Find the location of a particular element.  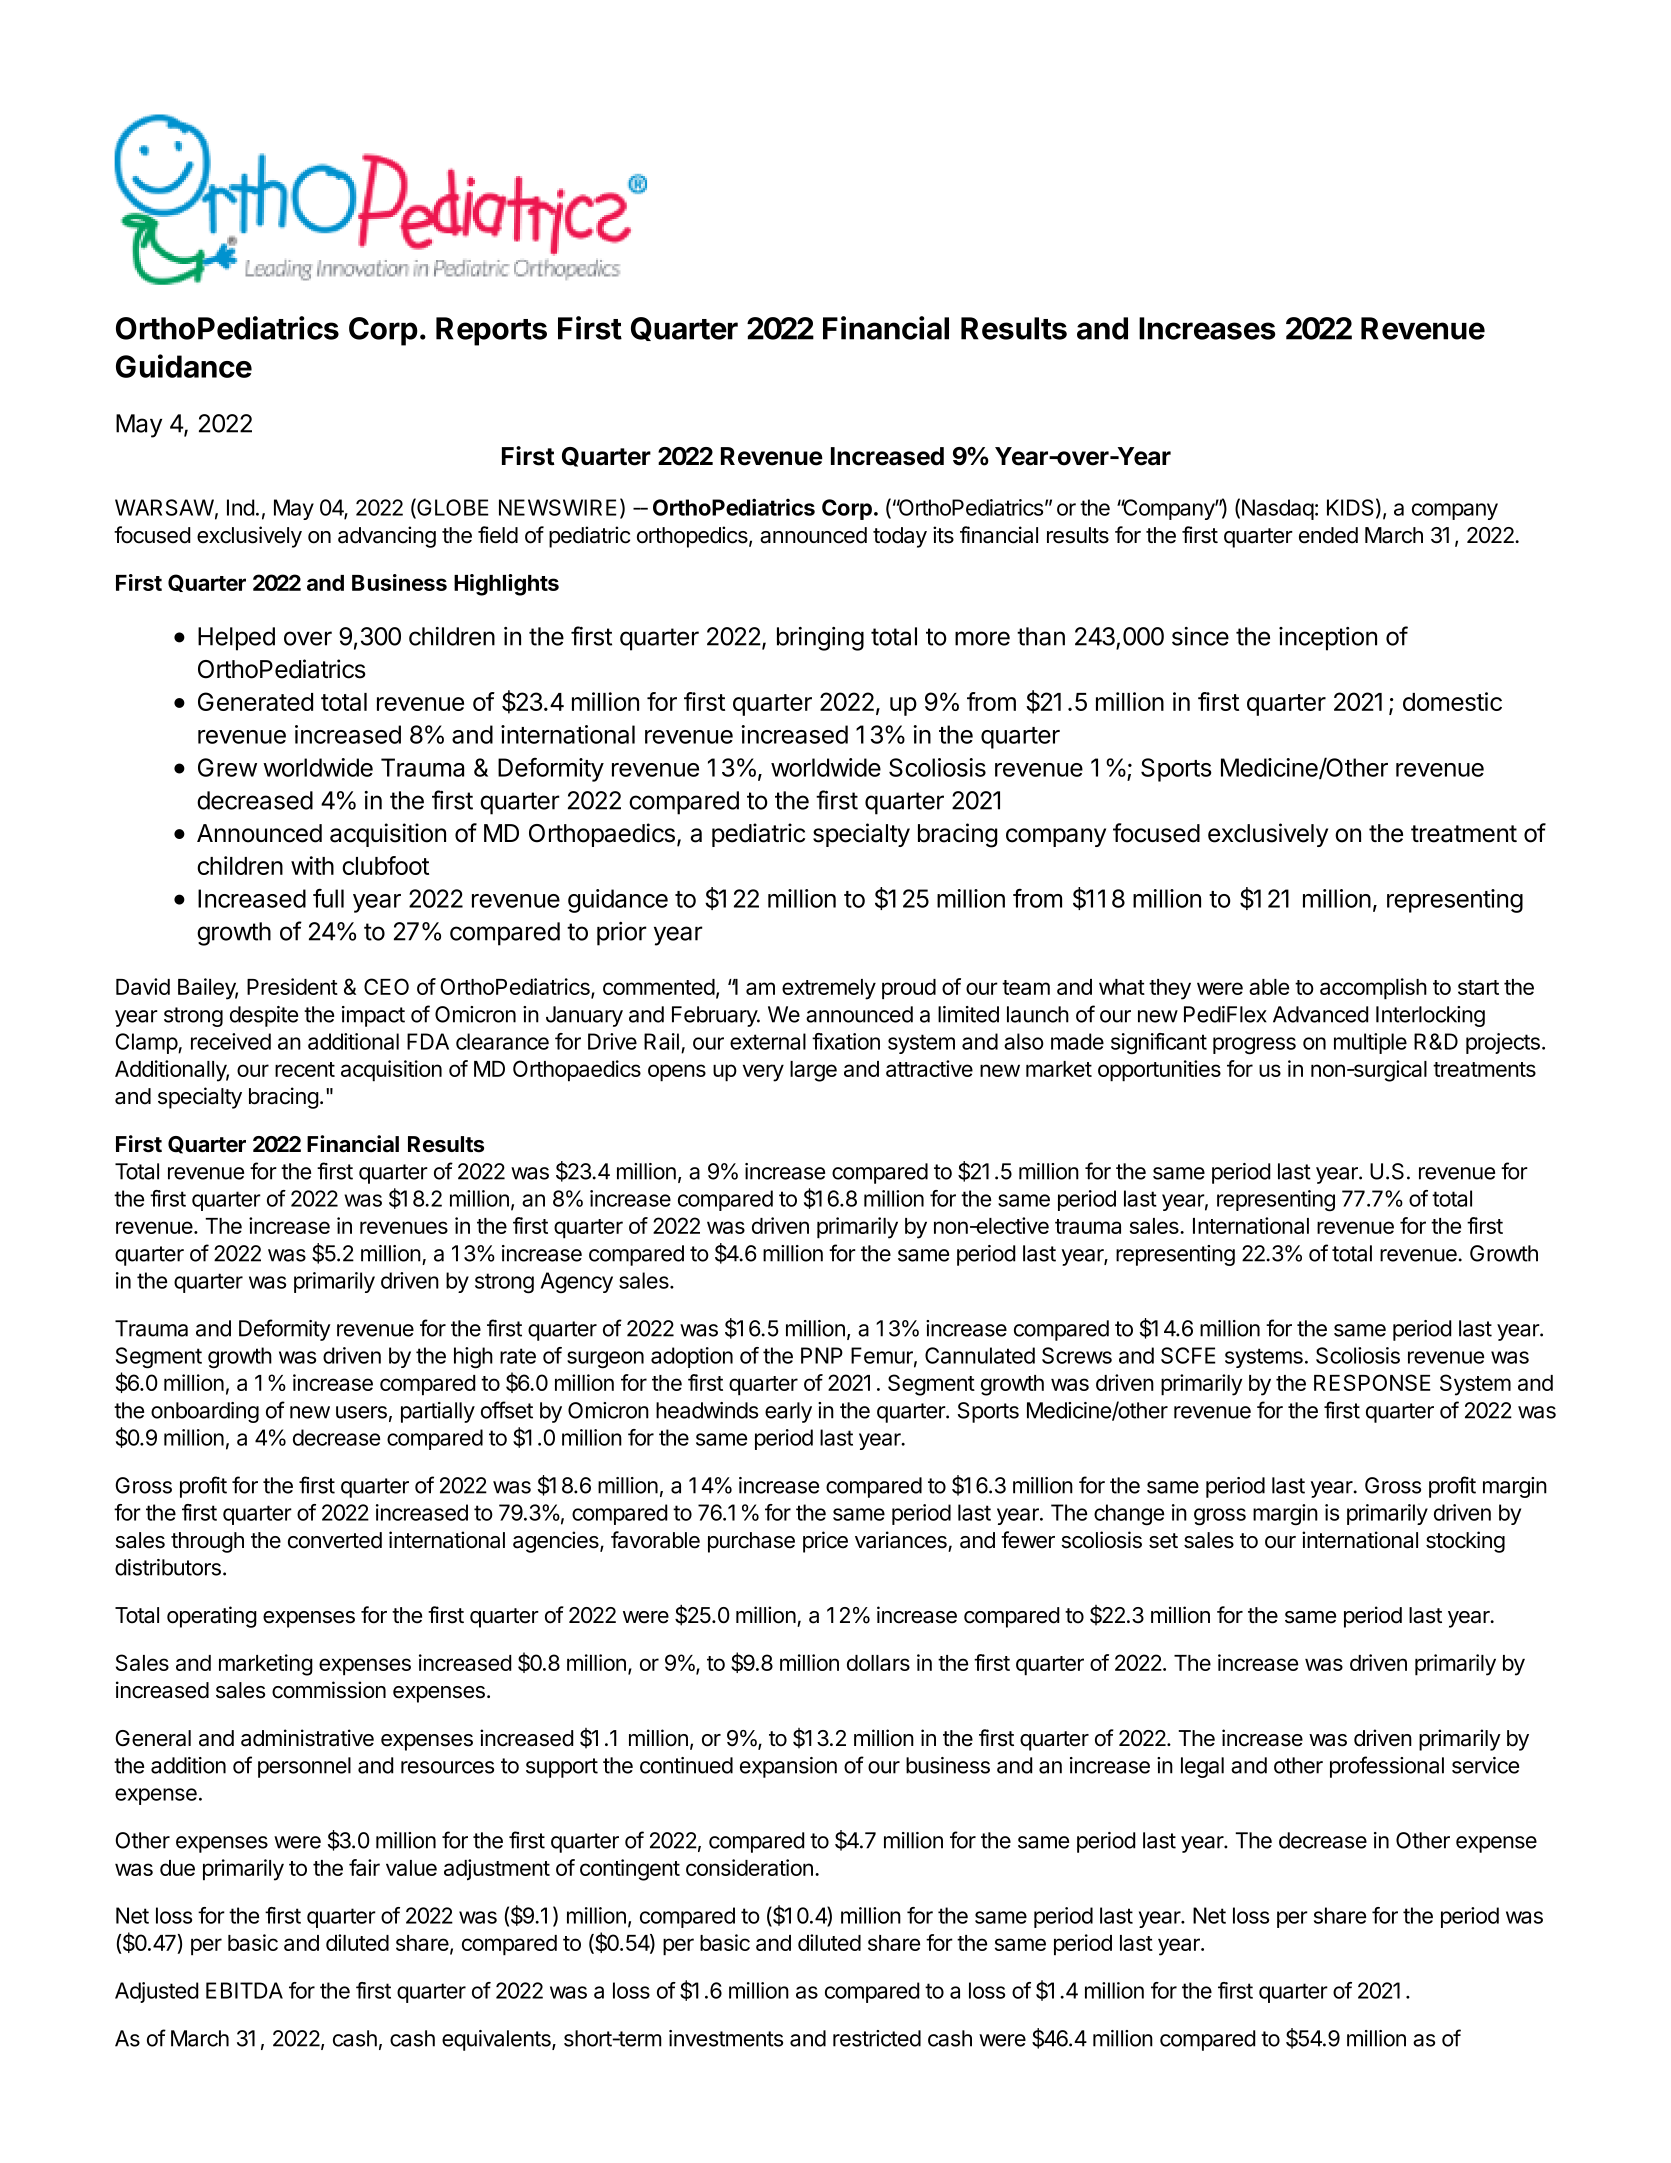

Reports is located at coordinates (491, 331).
